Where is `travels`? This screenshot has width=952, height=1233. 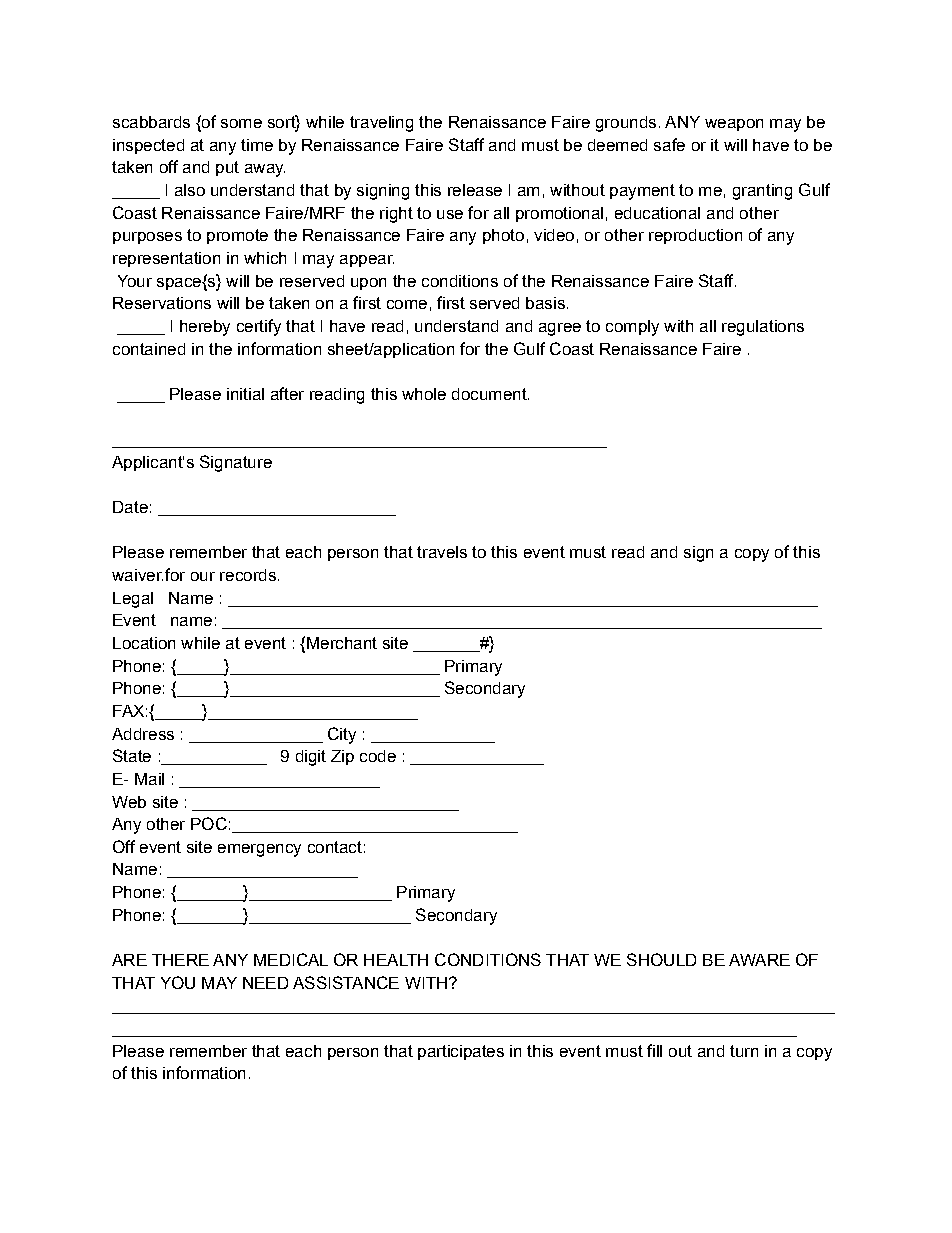
travels is located at coordinates (442, 552).
